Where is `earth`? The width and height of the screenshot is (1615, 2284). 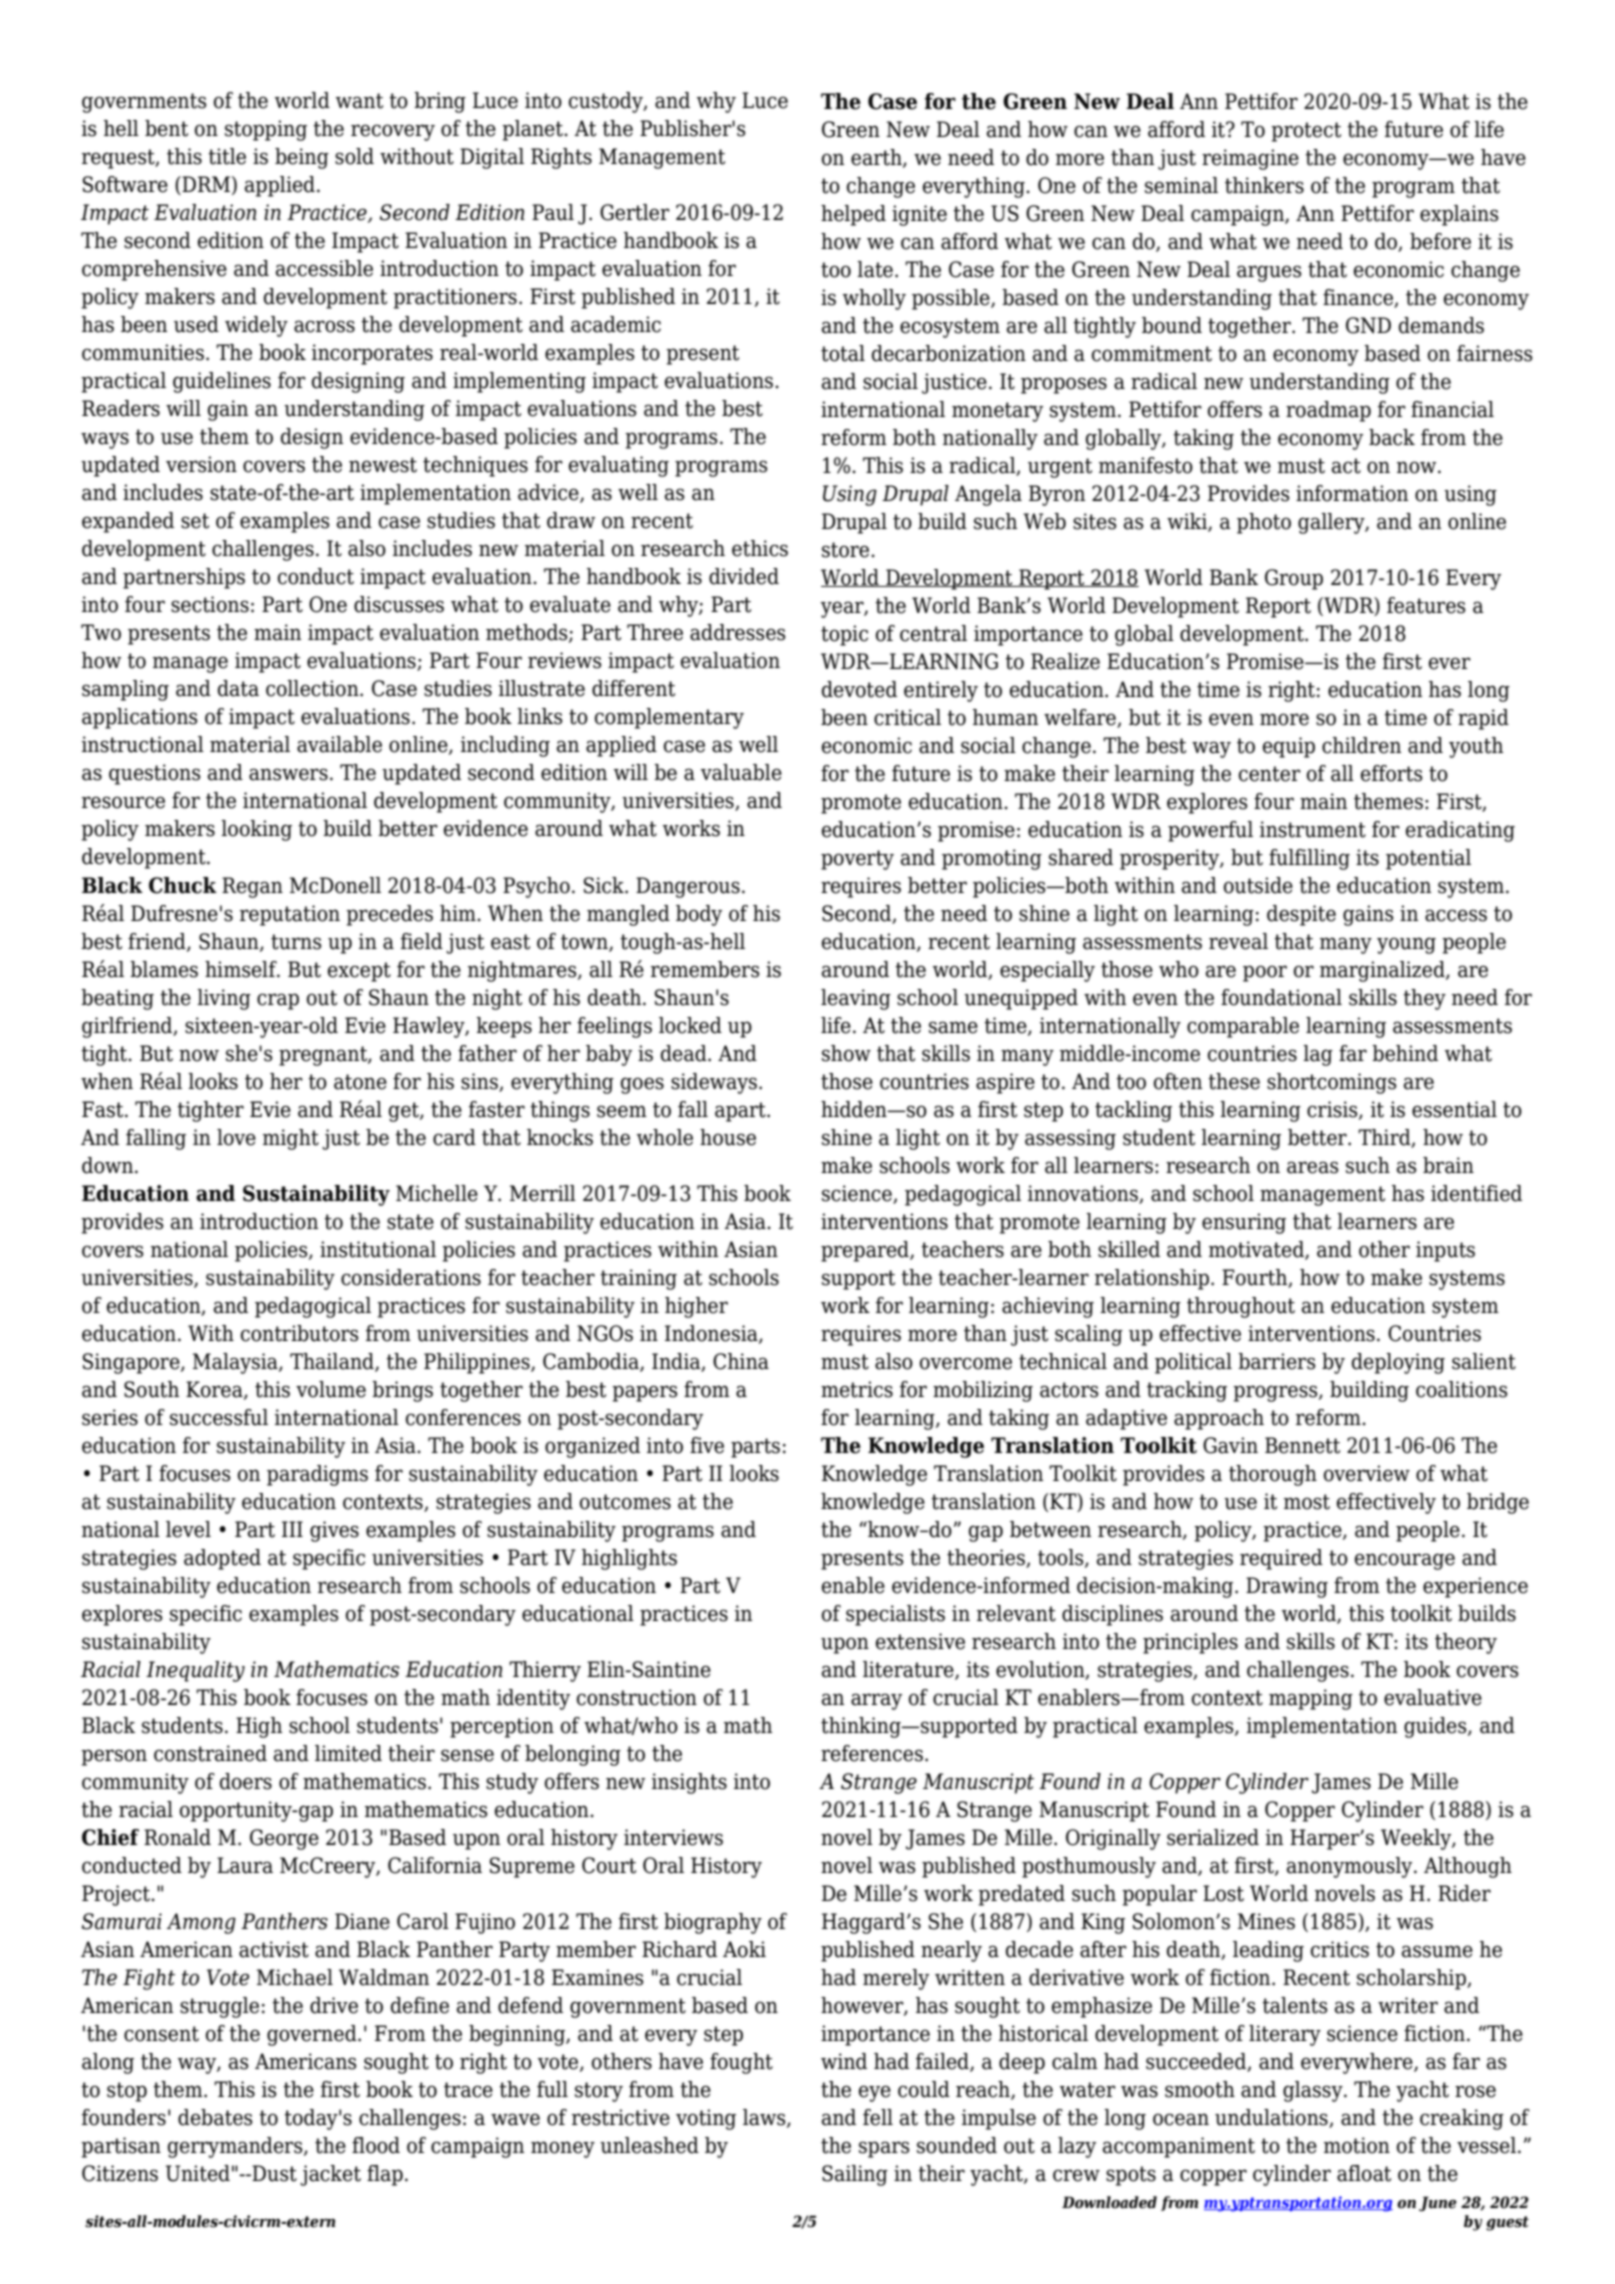 earth is located at coordinates (877, 158).
